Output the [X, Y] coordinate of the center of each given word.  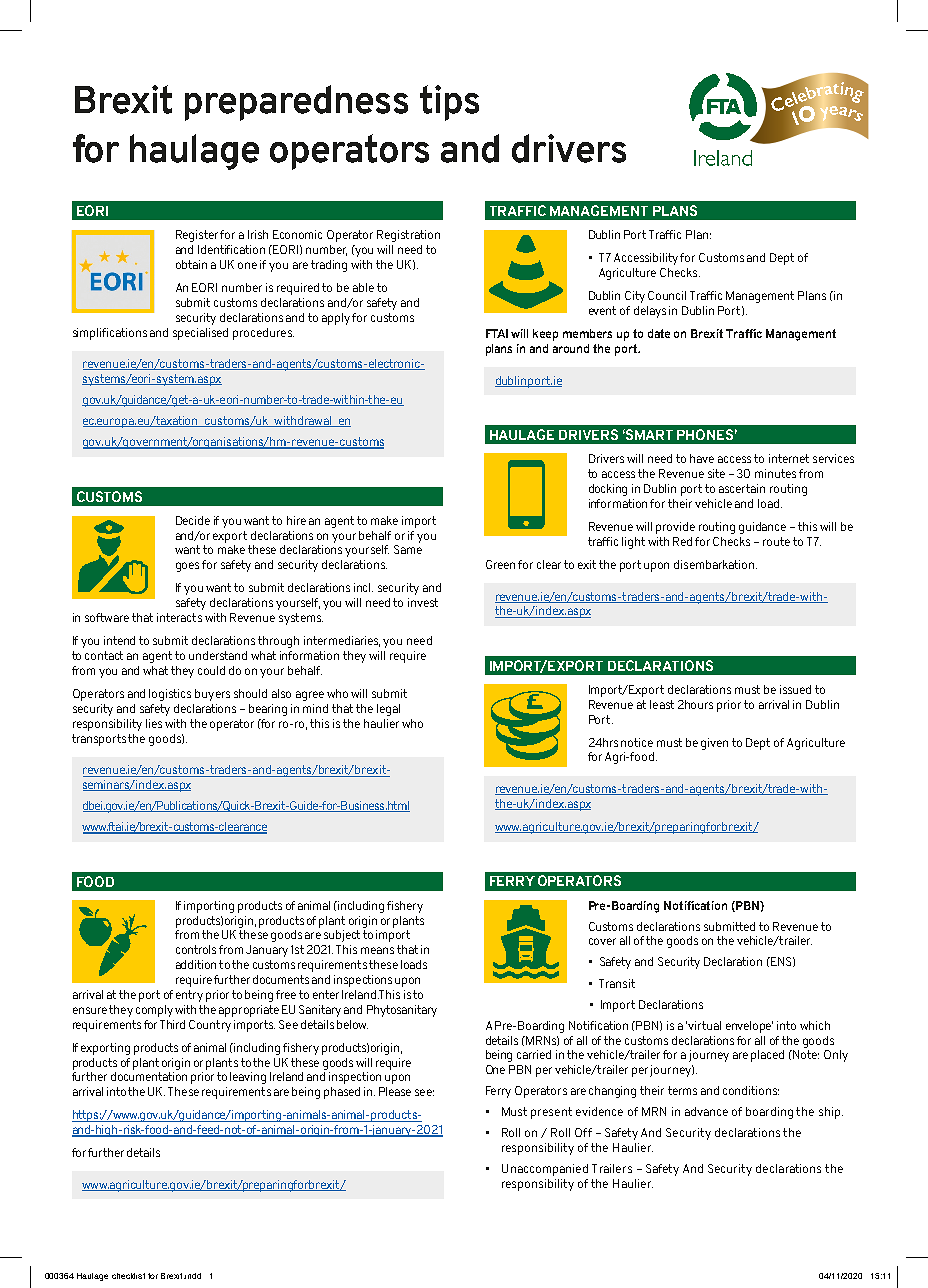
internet [789, 458]
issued [795, 689]
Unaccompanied [545, 1170]
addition [196, 964]
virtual [704, 1025]
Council [667, 295]
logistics [170, 695]
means [377, 950]
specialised [200, 334]
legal [388, 710]
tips [449, 103]
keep [545, 335]
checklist [128, 1276]
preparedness [296, 103]
